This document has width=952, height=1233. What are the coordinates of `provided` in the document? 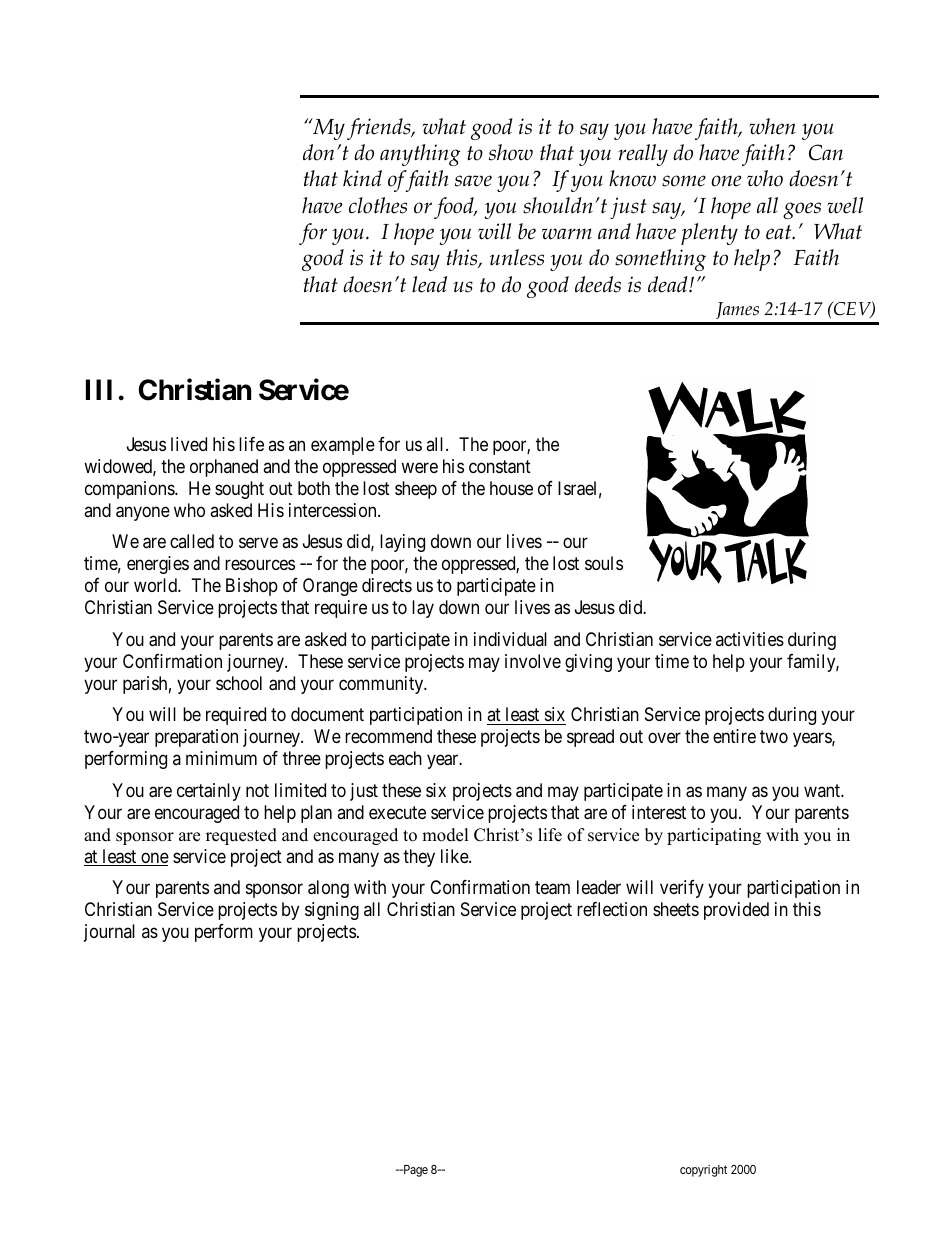 It's located at (736, 911).
